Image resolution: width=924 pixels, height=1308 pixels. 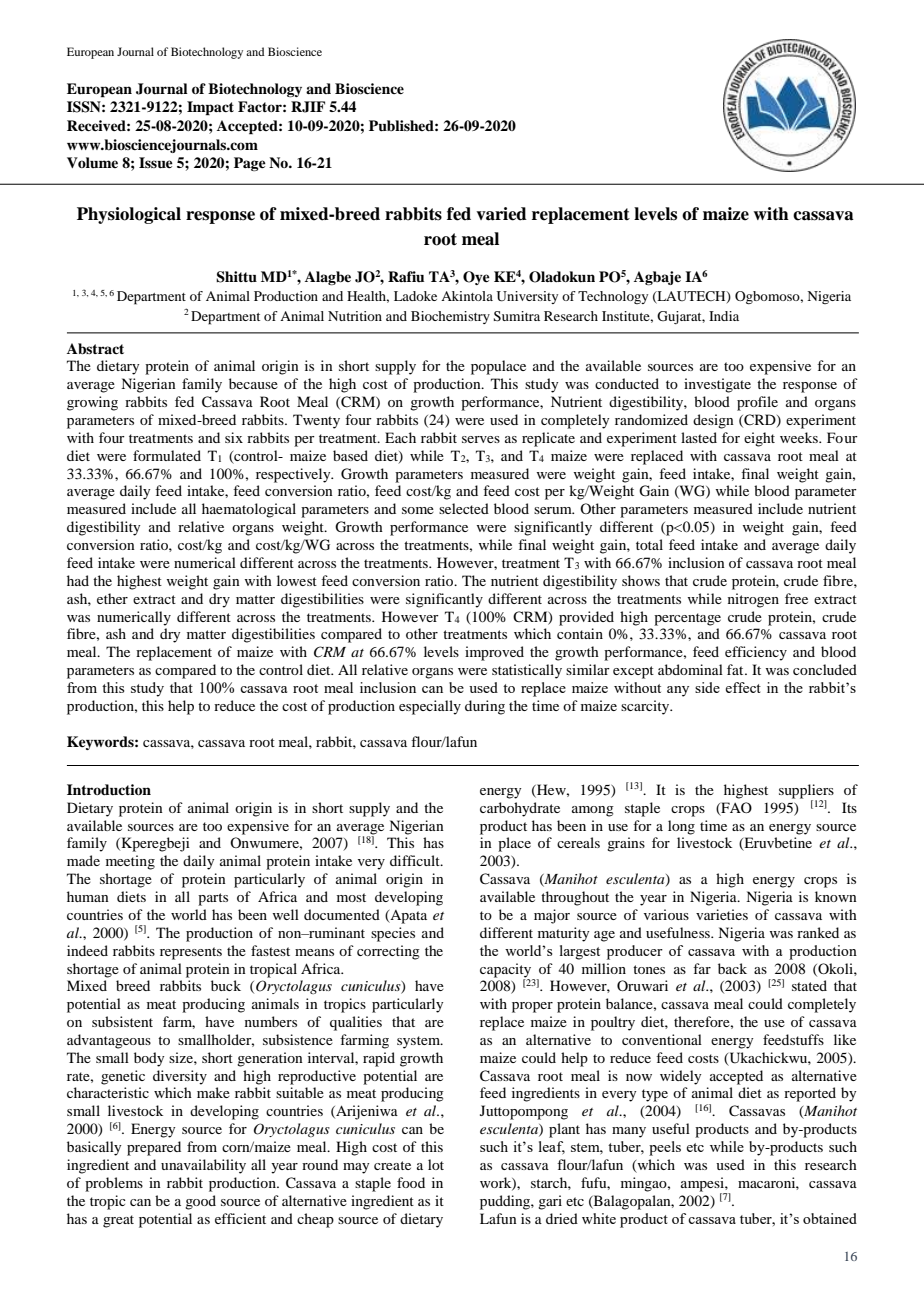 I want to click on nitrogen, so click(x=753, y=600).
